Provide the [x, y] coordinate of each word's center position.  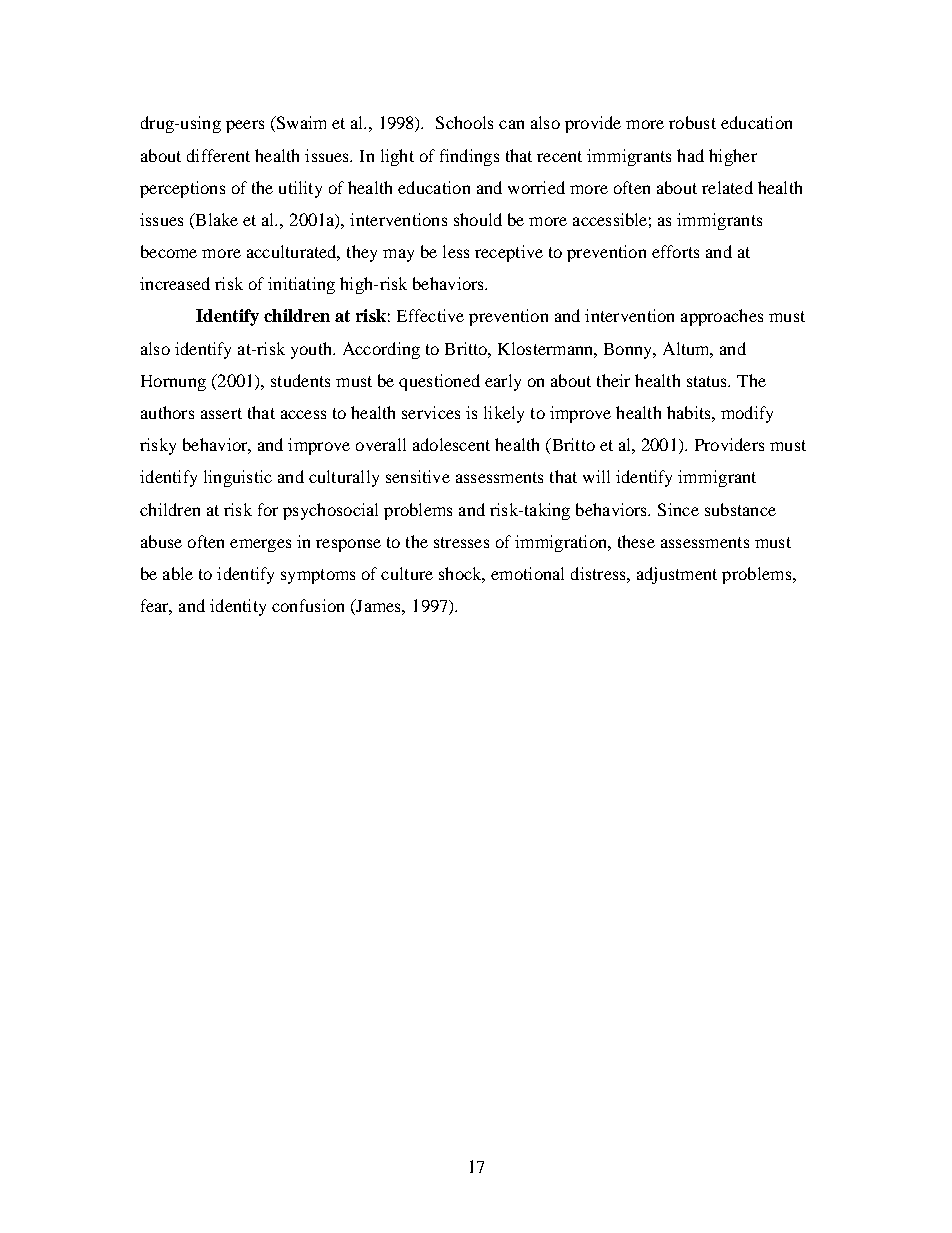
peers [245, 126]
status [708, 381]
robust [692, 122]
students [300, 380]
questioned [439, 382]
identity [238, 607]
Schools [464, 122]
